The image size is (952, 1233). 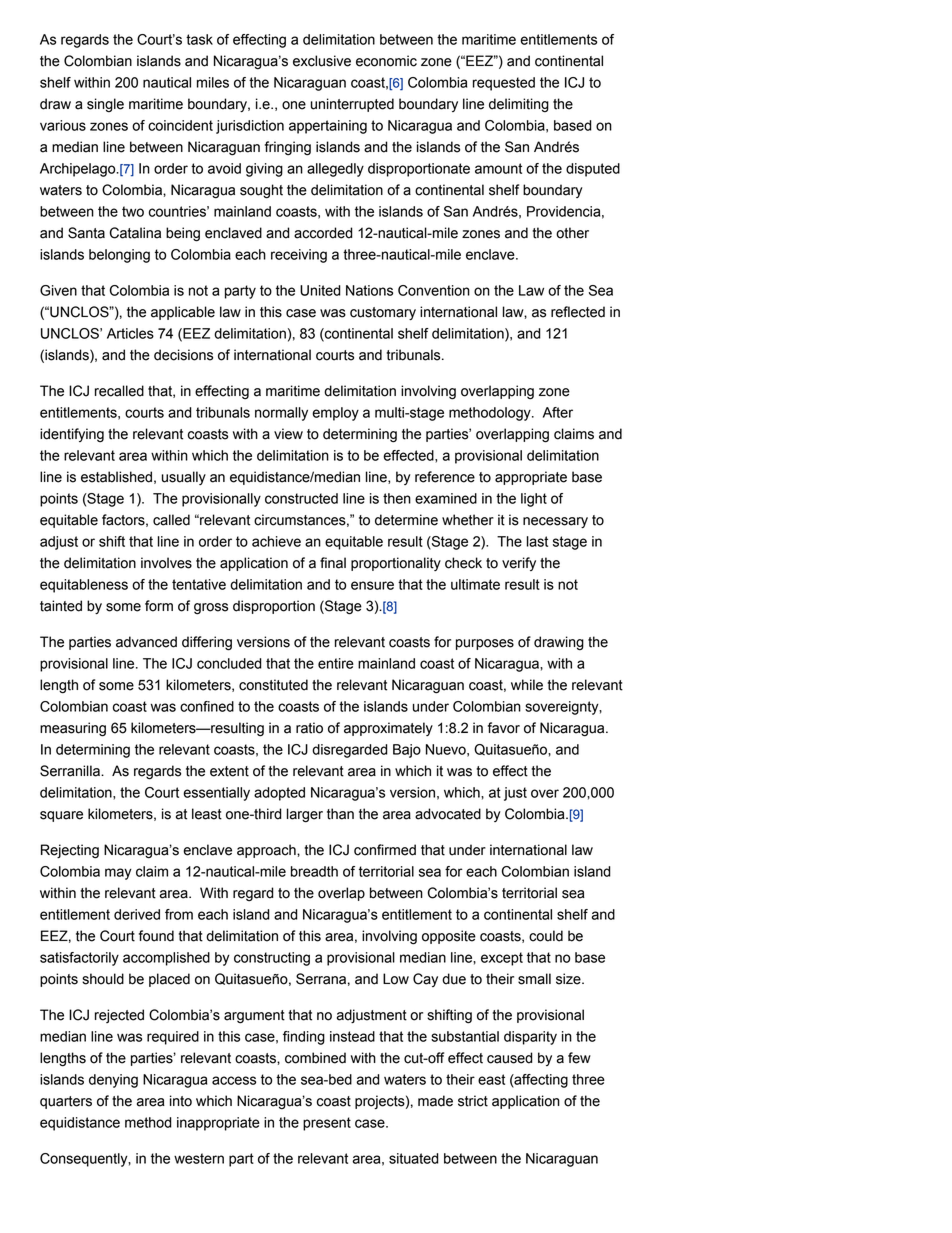 What do you see at coordinates (309, 728) in the image?
I see `ratio` at bounding box center [309, 728].
